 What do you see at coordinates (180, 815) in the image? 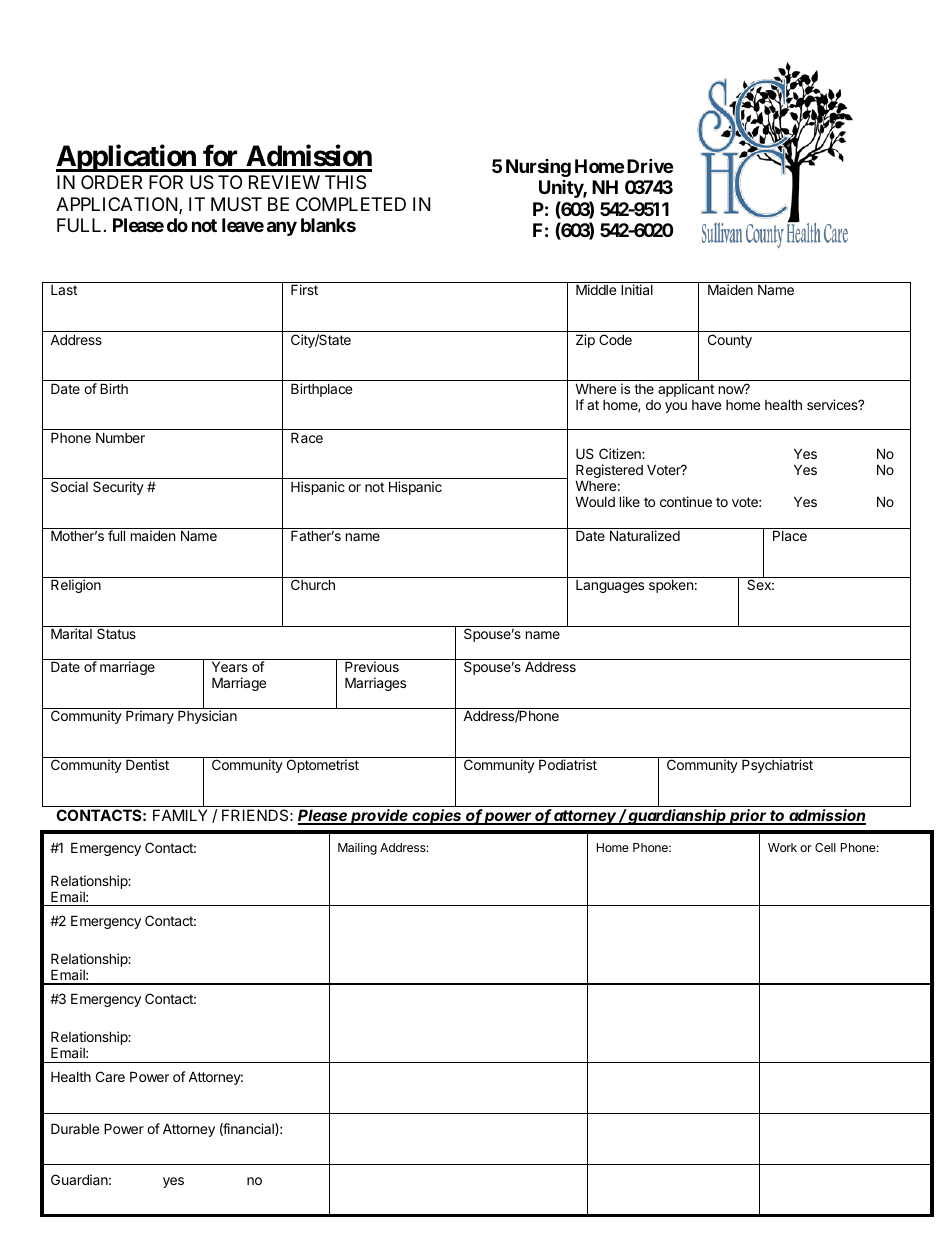
I see `FAMILY` at bounding box center [180, 815].
